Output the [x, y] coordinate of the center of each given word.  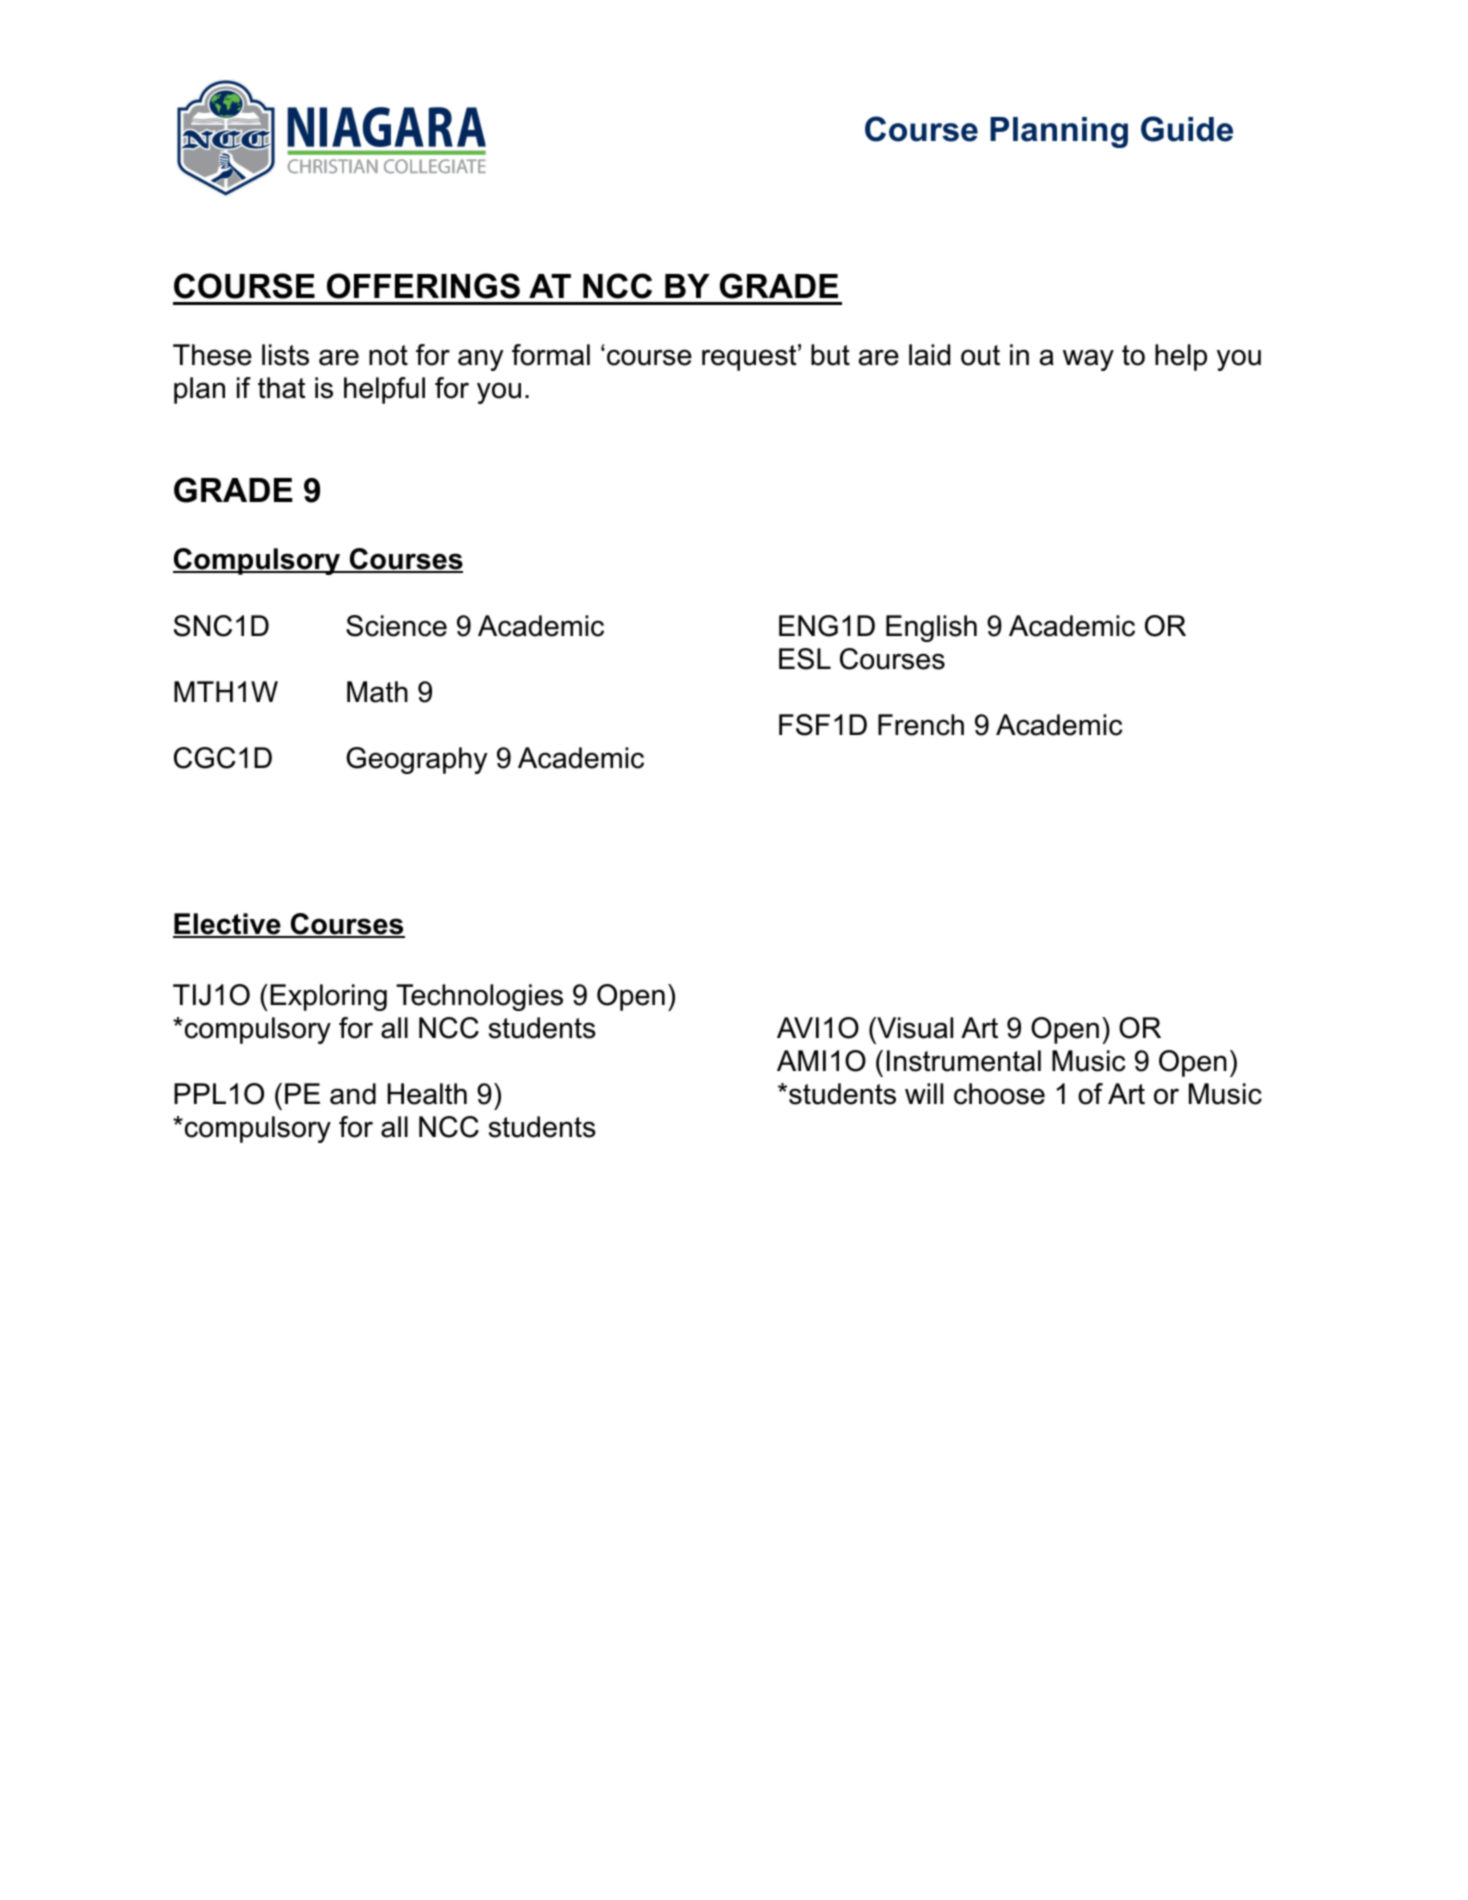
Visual [914, 1028]
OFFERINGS [423, 286]
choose [999, 1094]
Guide [1187, 129]
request [749, 358]
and [353, 1094]
